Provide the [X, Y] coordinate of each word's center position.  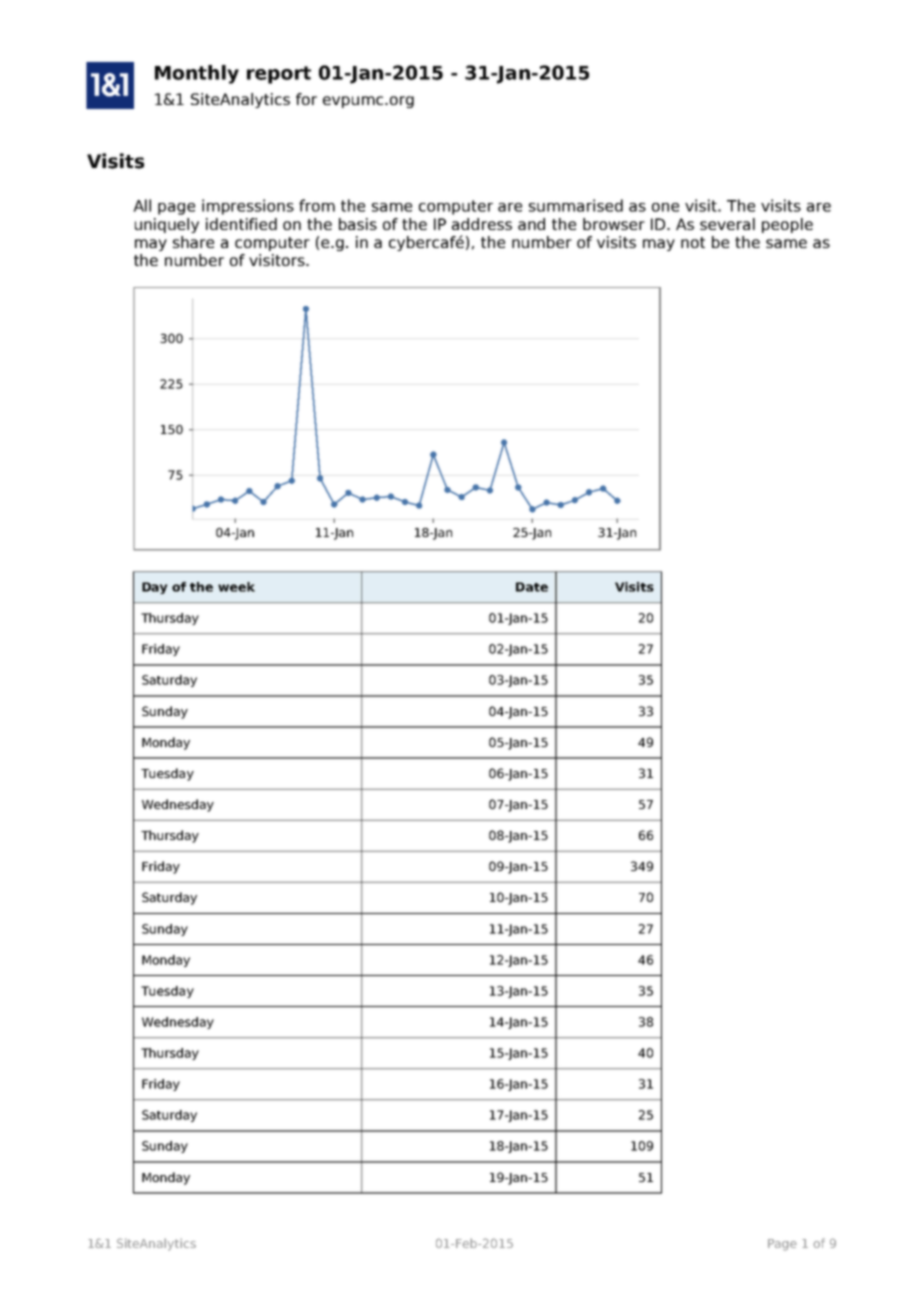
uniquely [167, 225]
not [693, 242]
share [193, 242]
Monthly [197, 74]
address [482, 224]
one [665, 207]
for [306, 99]
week [236, 587]
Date [532, 587]
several [727, 224]
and [531, 224]
